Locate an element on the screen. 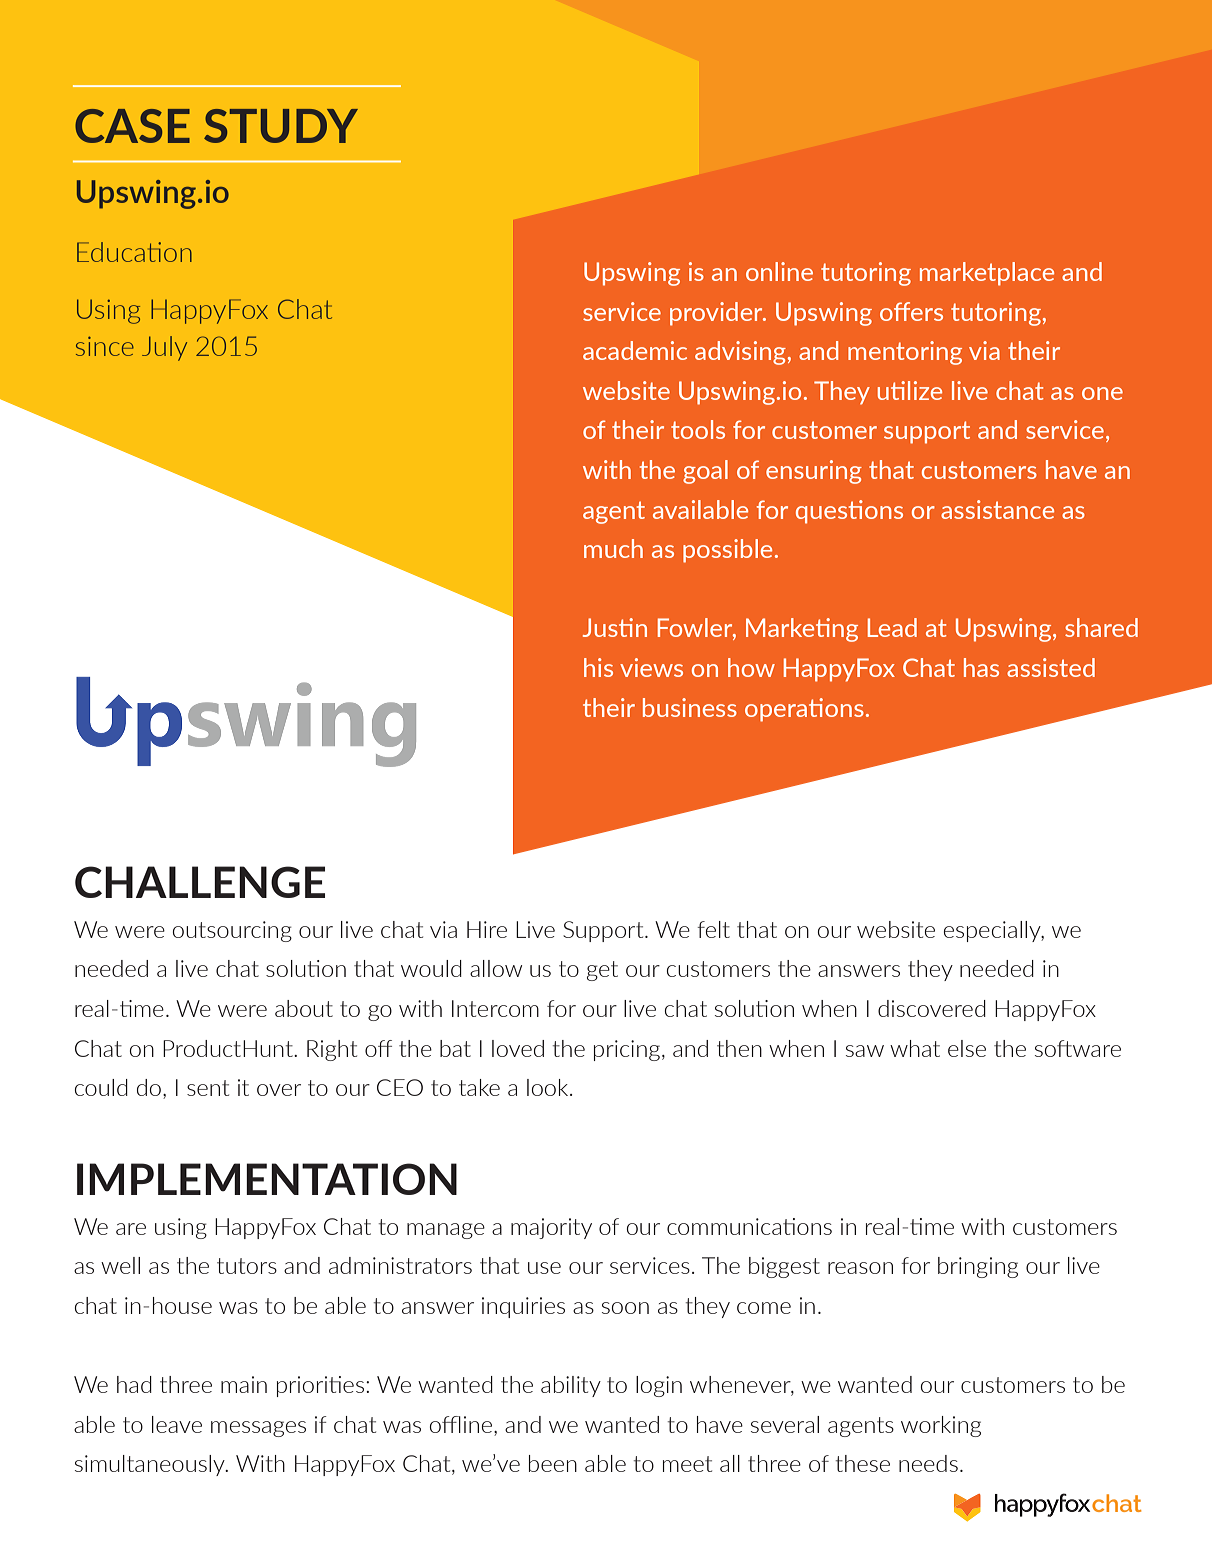 This screenshot has width=1212, height=1568. marketplace is located at coordinates (987, 274).
